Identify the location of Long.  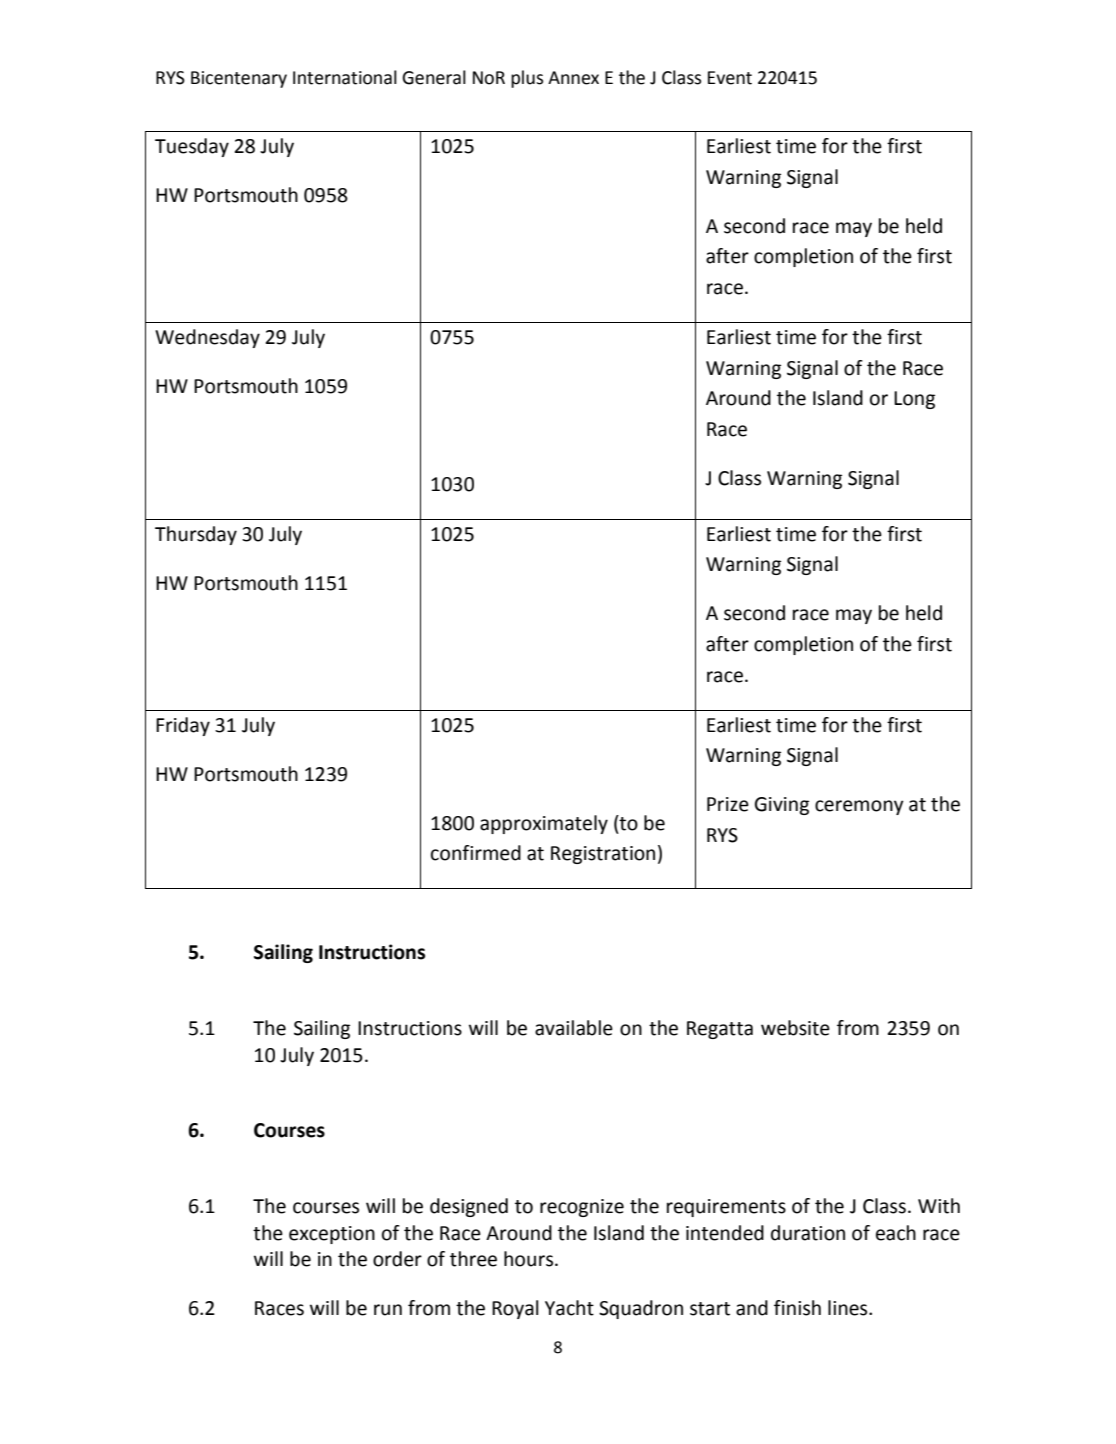
(914, 400).
